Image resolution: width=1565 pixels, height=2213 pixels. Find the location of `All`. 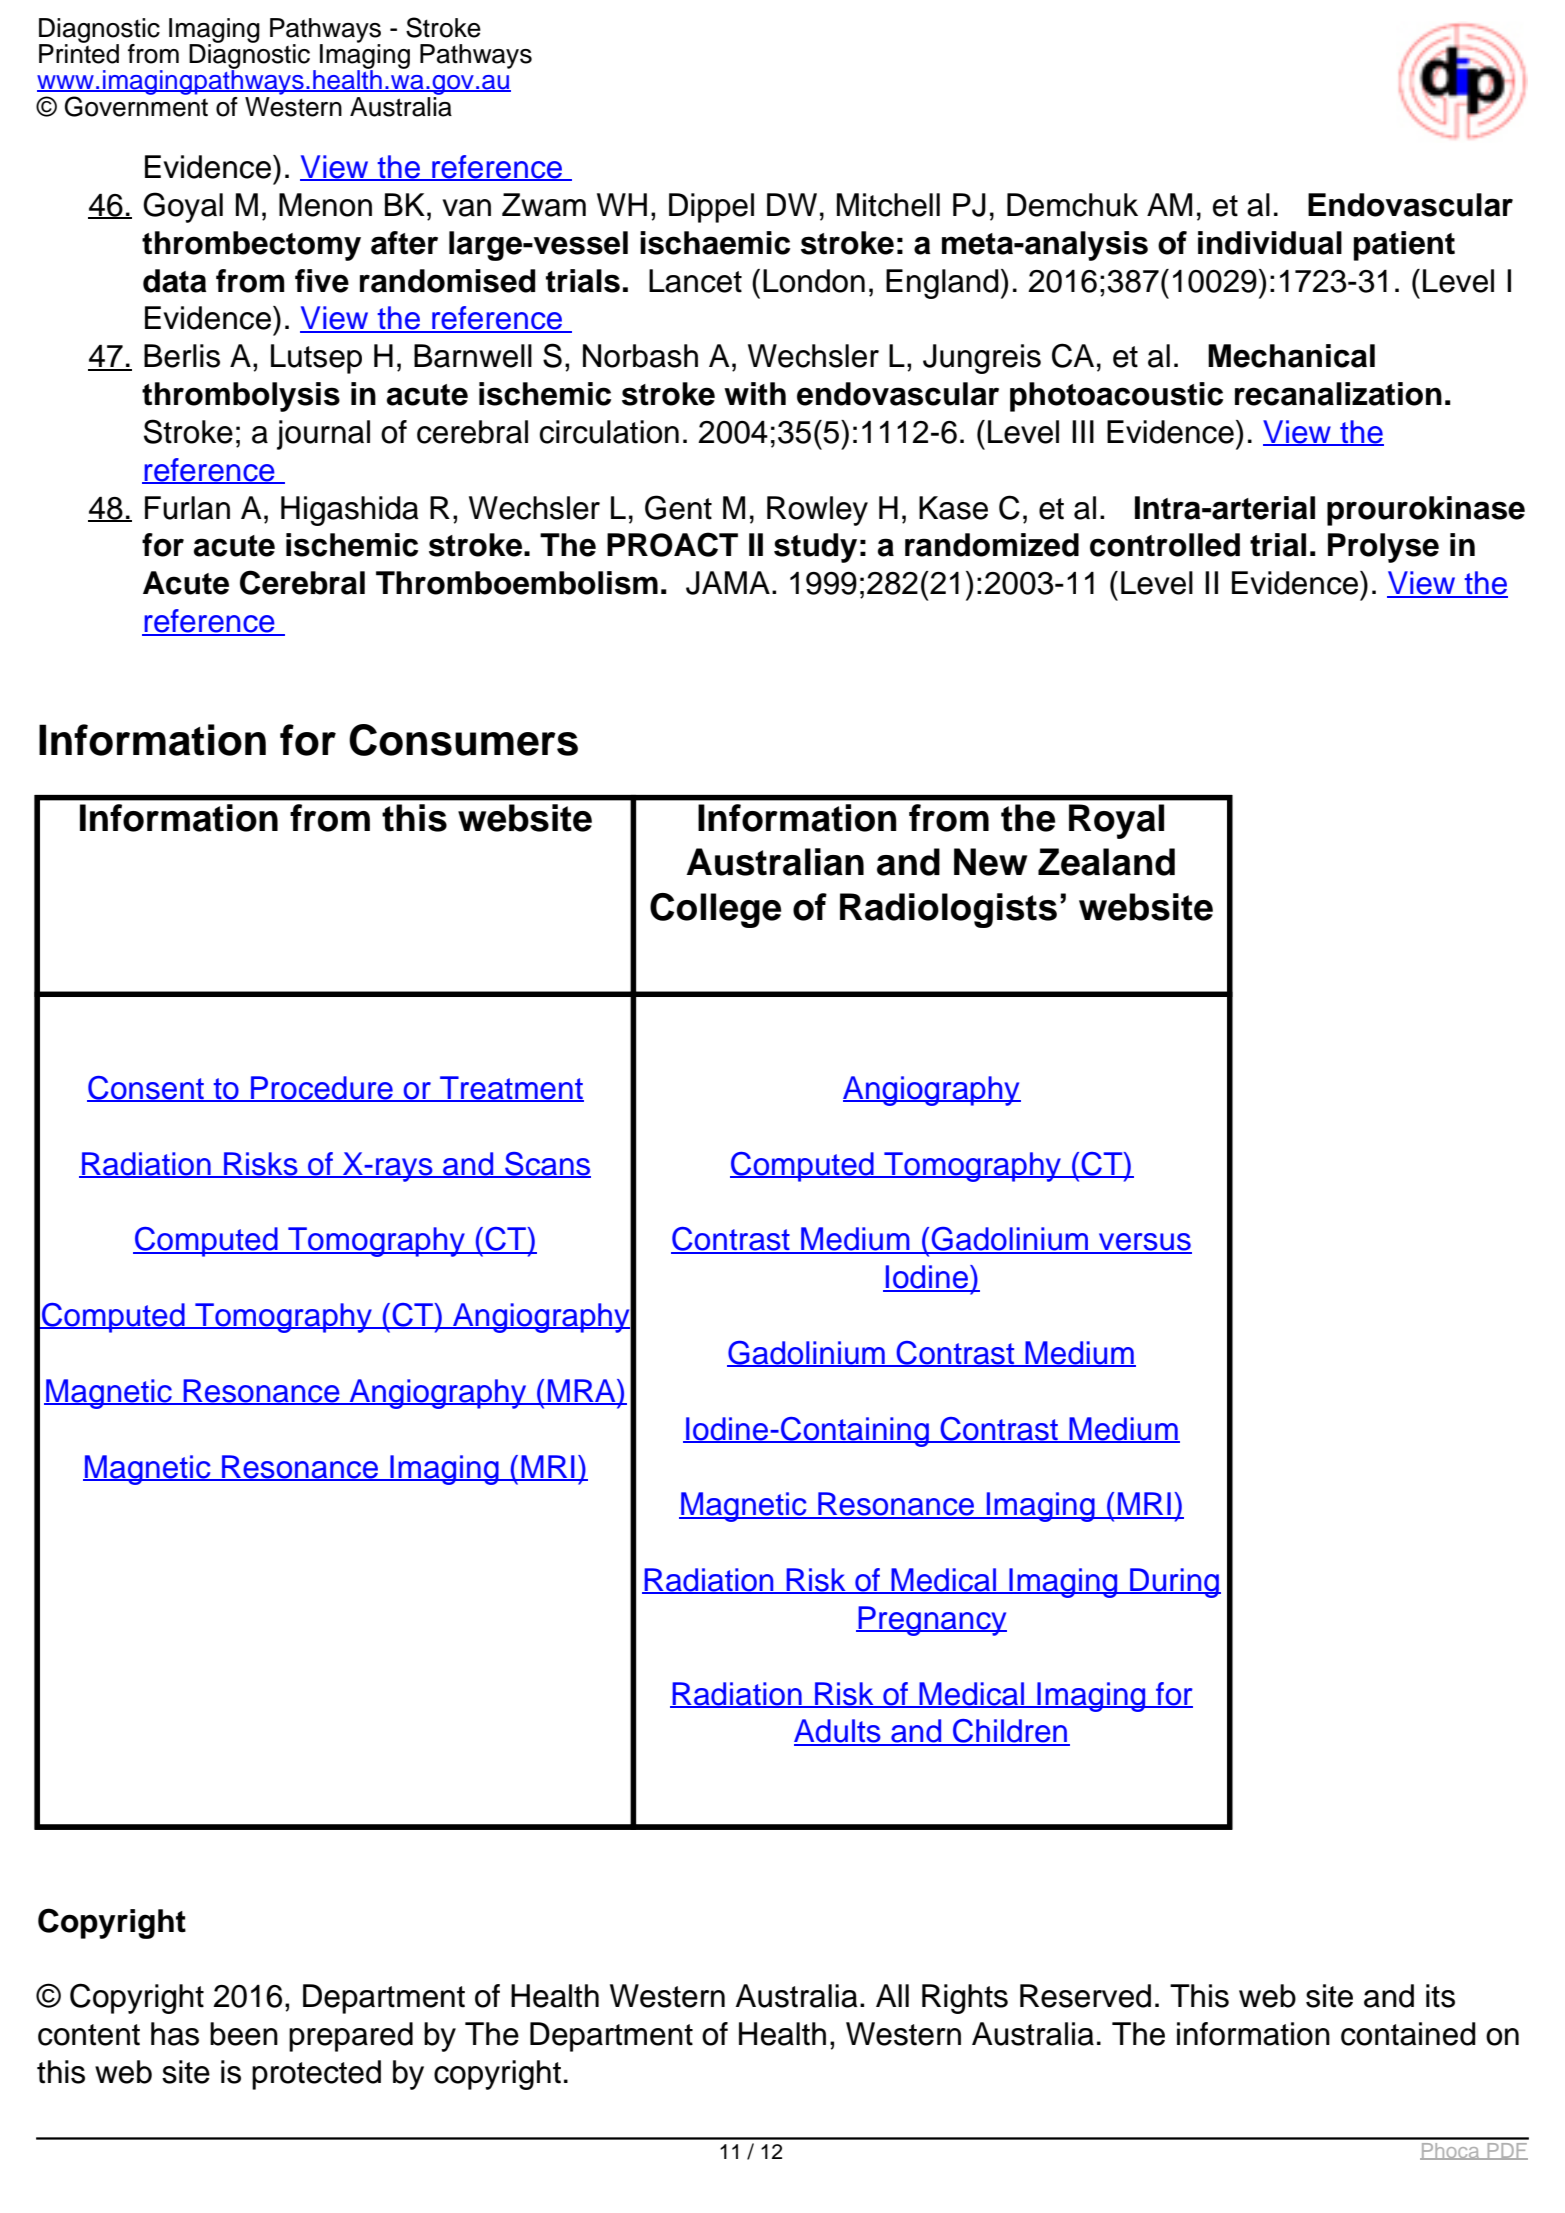

All is located at coordinates (892, 1995).
